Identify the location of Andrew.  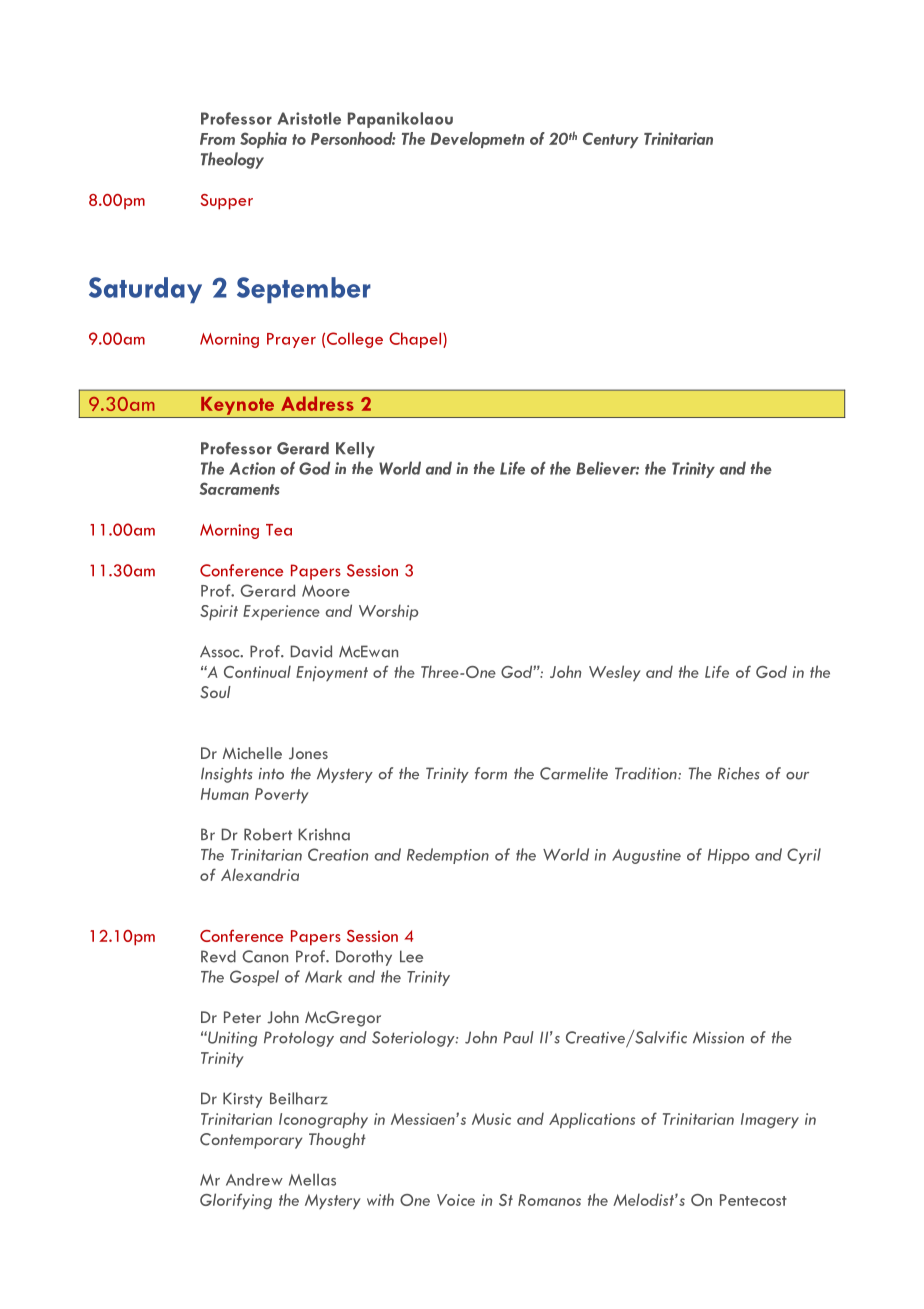
(254, 1179).
